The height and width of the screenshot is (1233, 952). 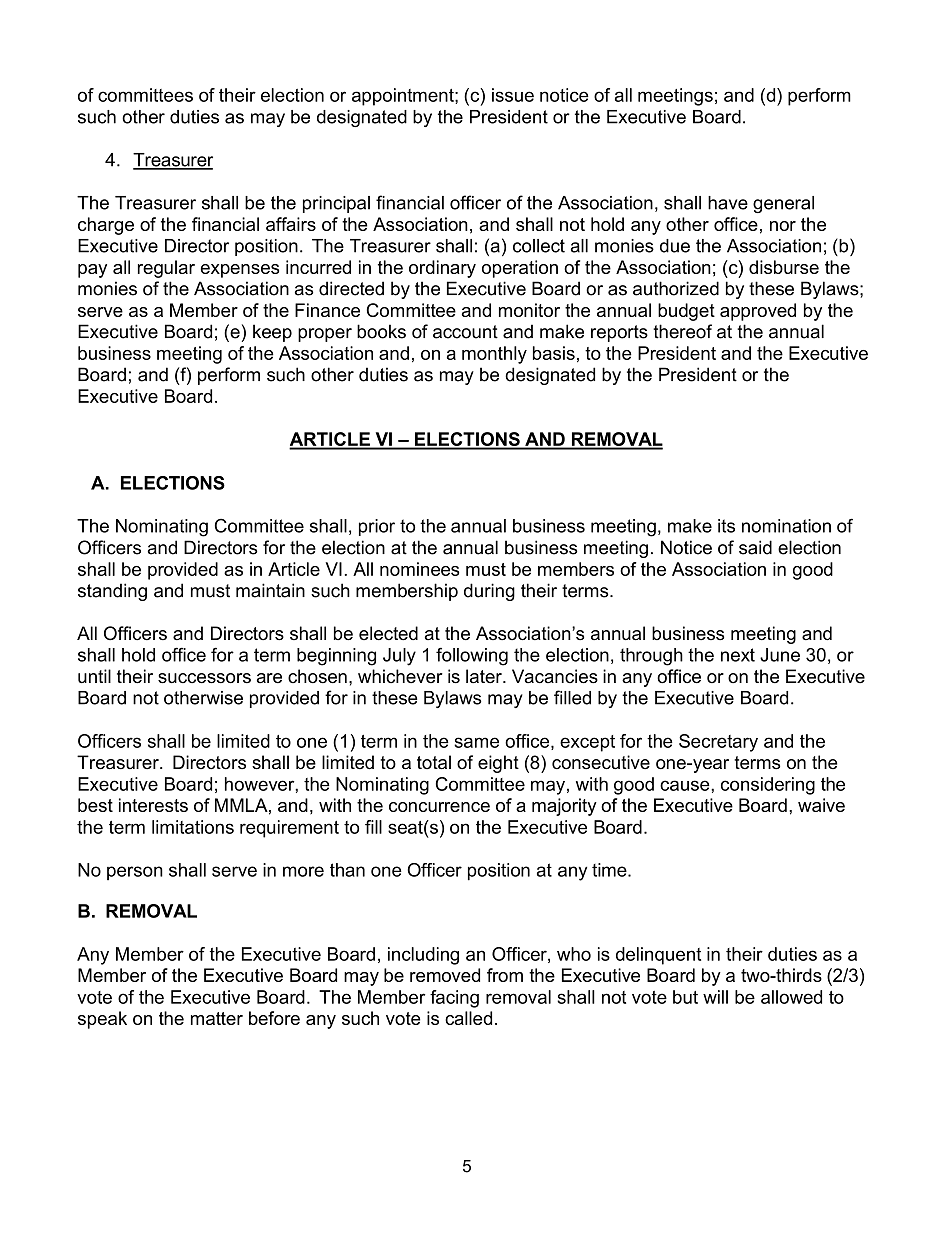 I want to click on interests, so click(x=153, y=805).
